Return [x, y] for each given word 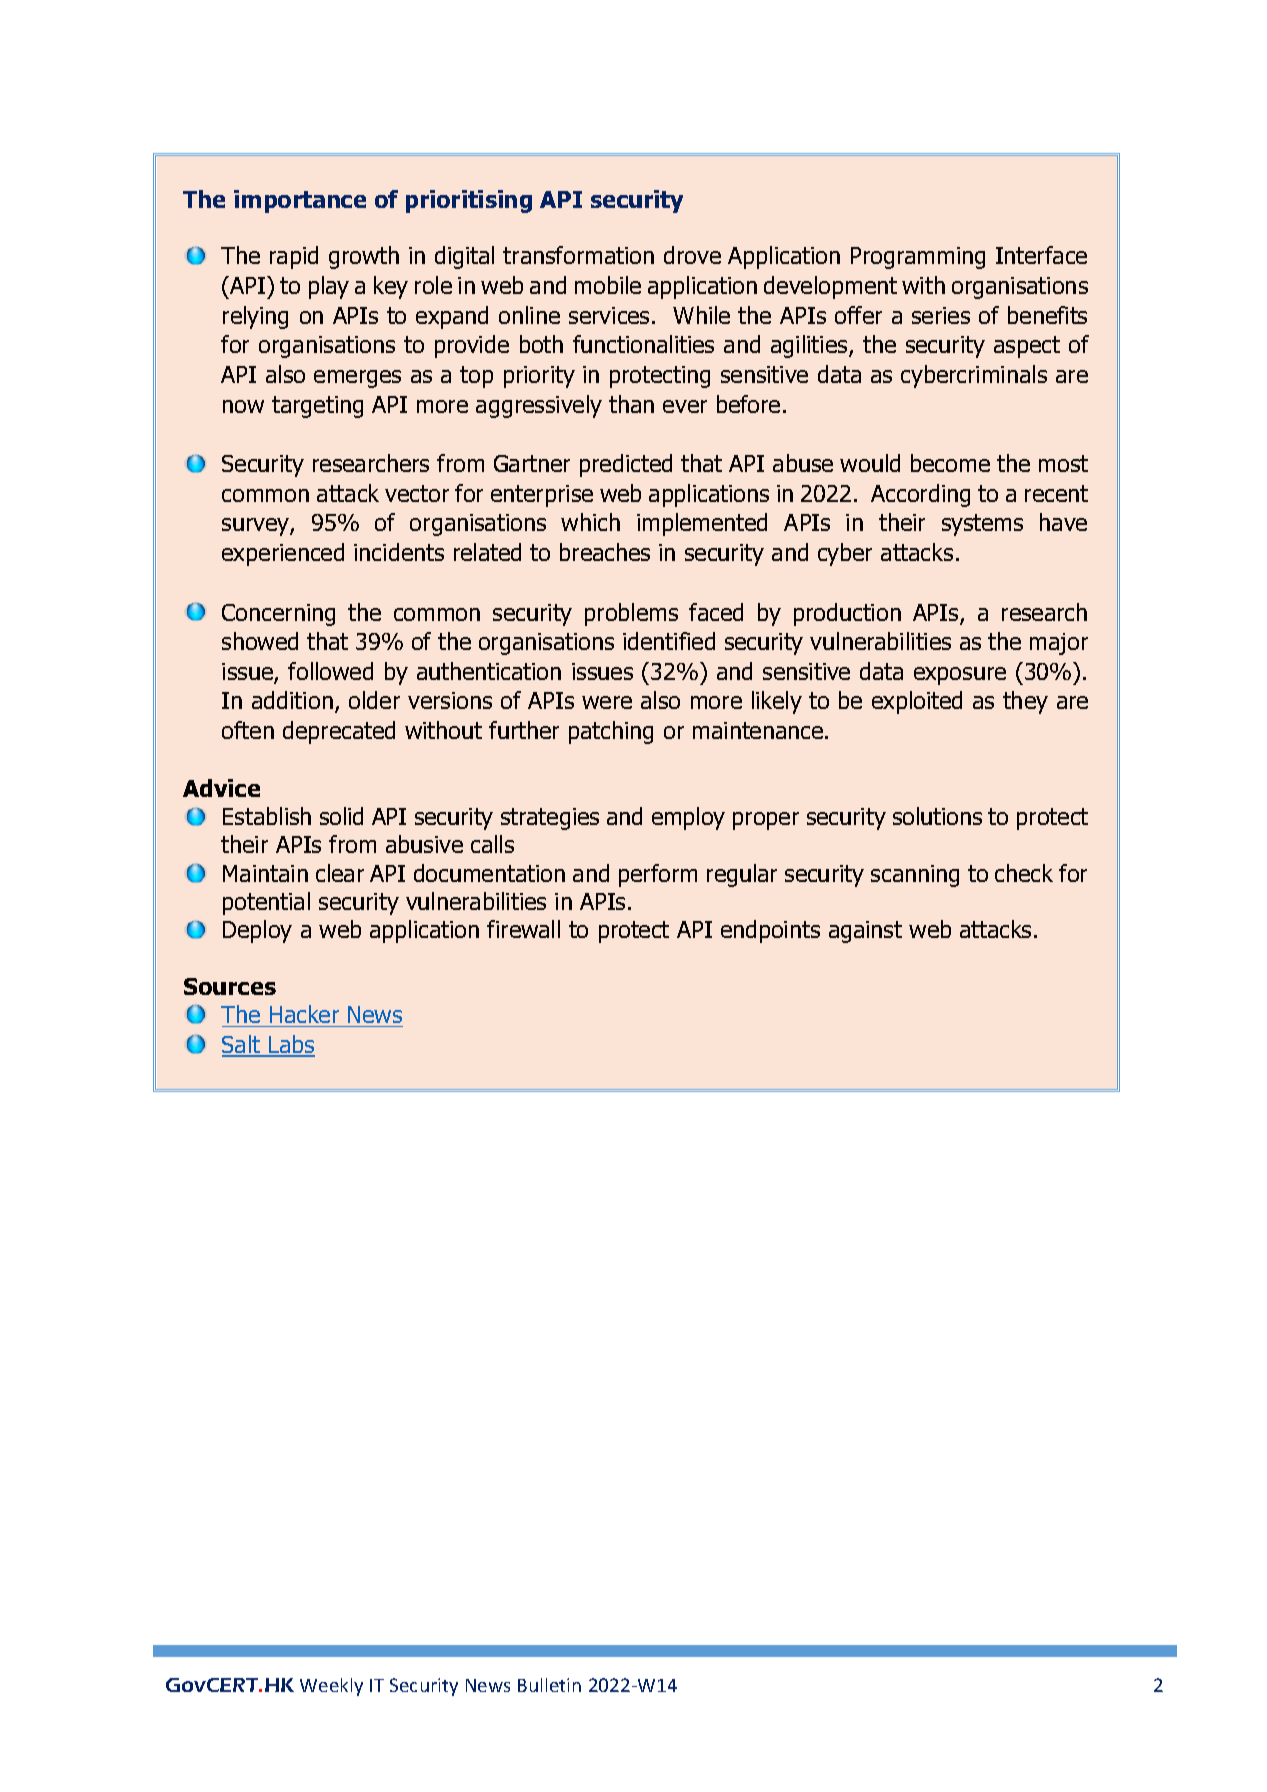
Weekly [331, 1687]
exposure [960, 676]
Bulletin [549, 1685]
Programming [918, 258]
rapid [294, 257]
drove [692, 255]
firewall [523, 929]
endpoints [770, 931]
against [865, 932]
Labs [291, 1045]
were [607, 702]
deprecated [339, 732]
